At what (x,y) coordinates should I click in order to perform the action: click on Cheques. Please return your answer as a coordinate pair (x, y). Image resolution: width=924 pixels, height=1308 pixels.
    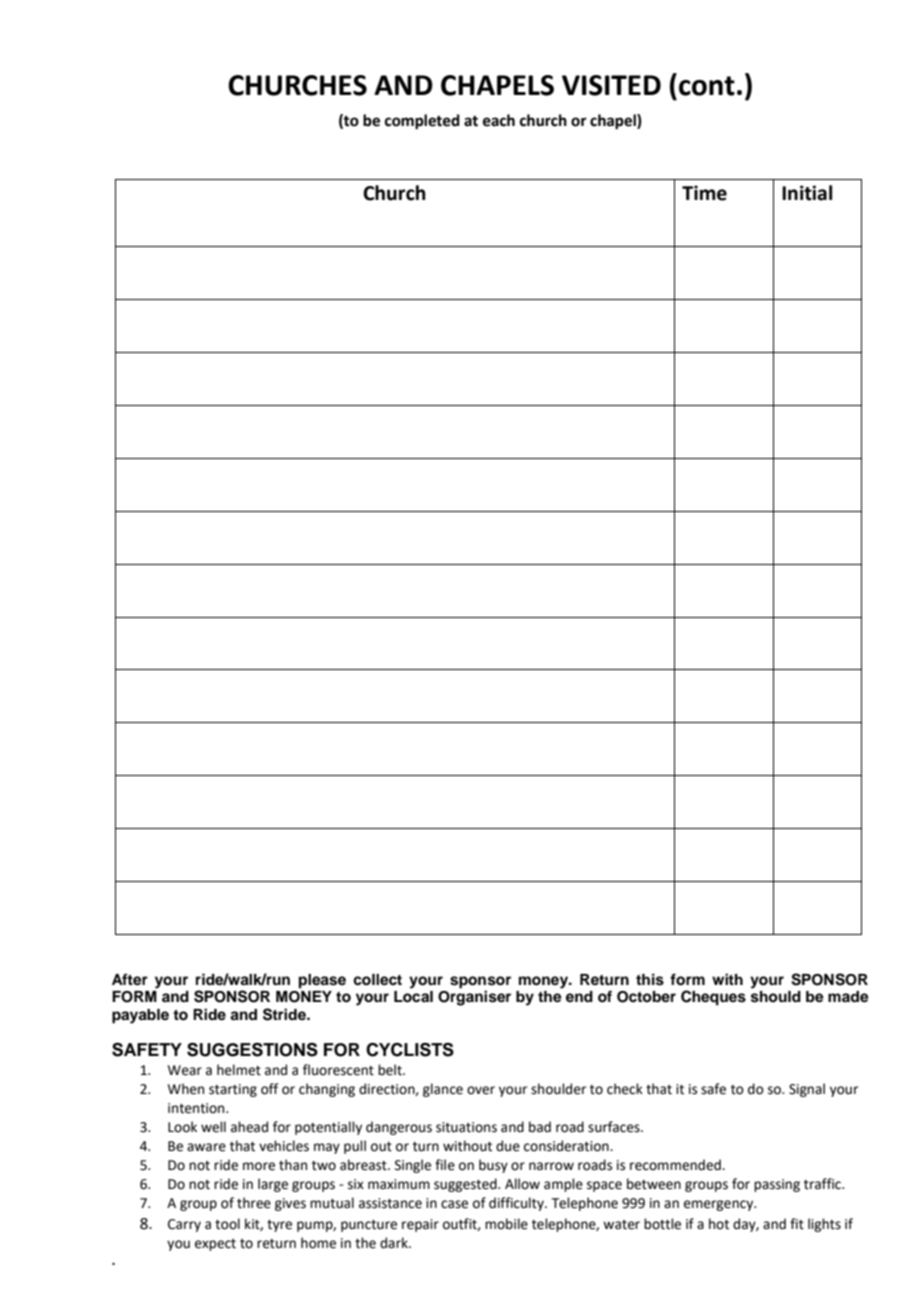
    Looking at the image, I should click on (713, 998).
